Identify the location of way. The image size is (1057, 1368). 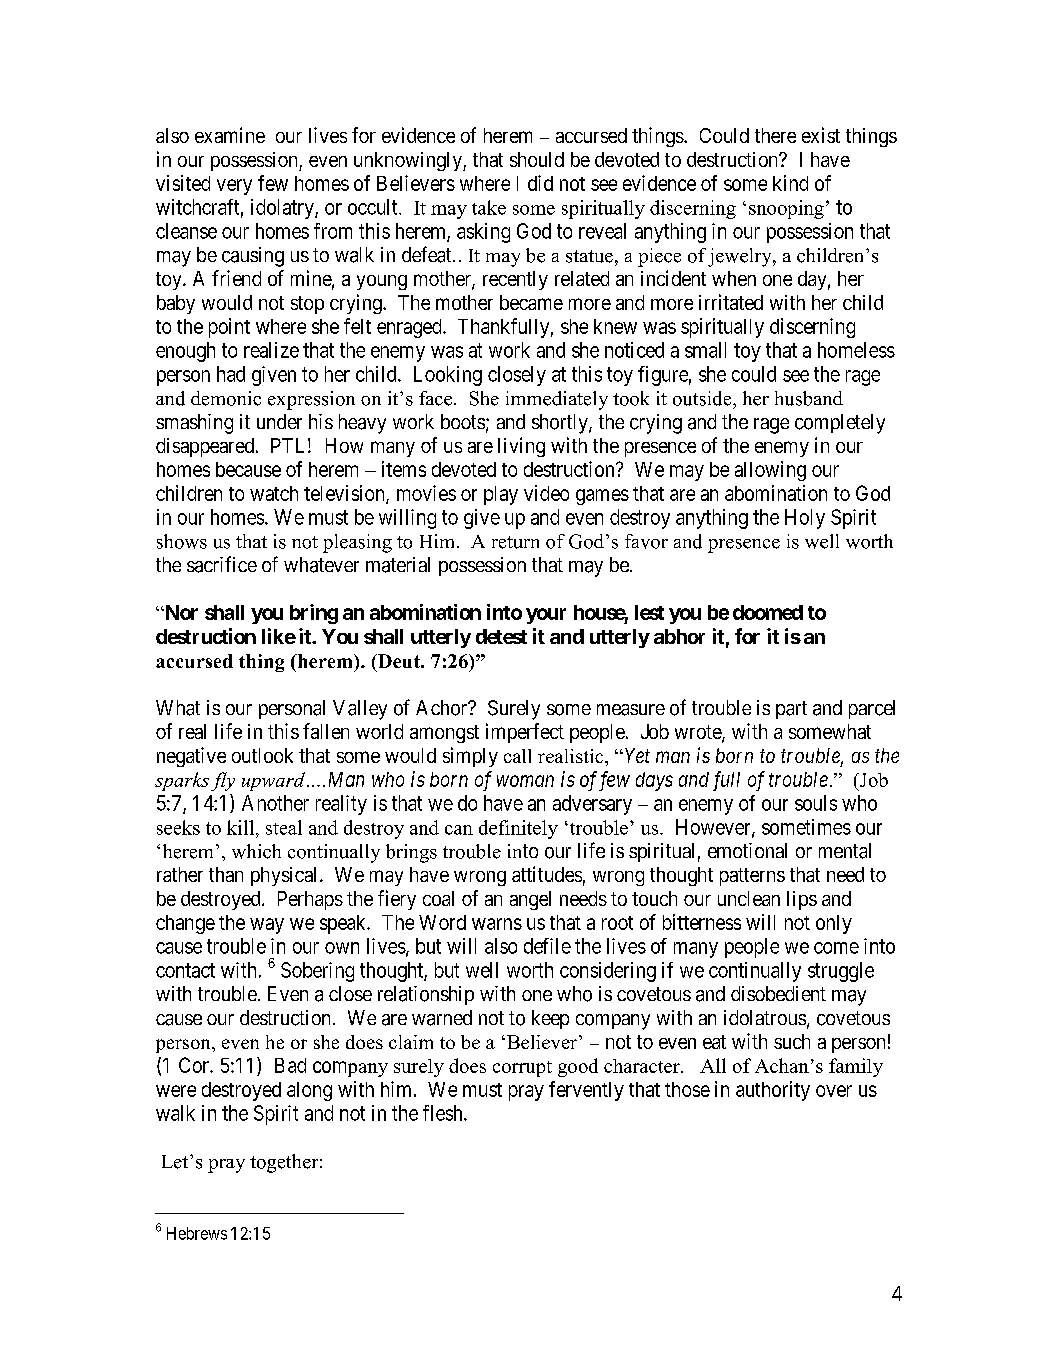
(267, 926).
